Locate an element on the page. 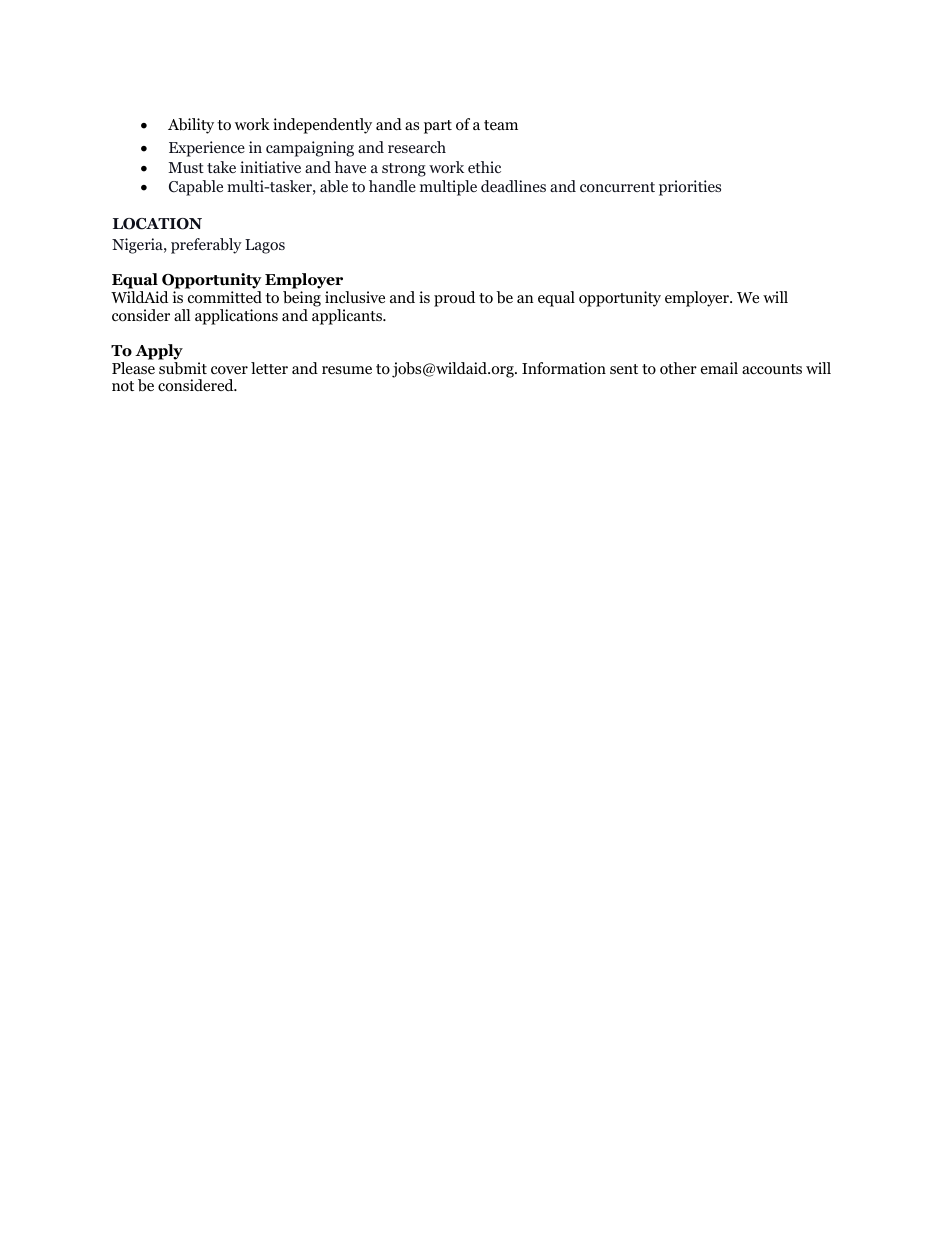 This document has height=1233, width=952. preferably is located at coordinates (206, 246).
